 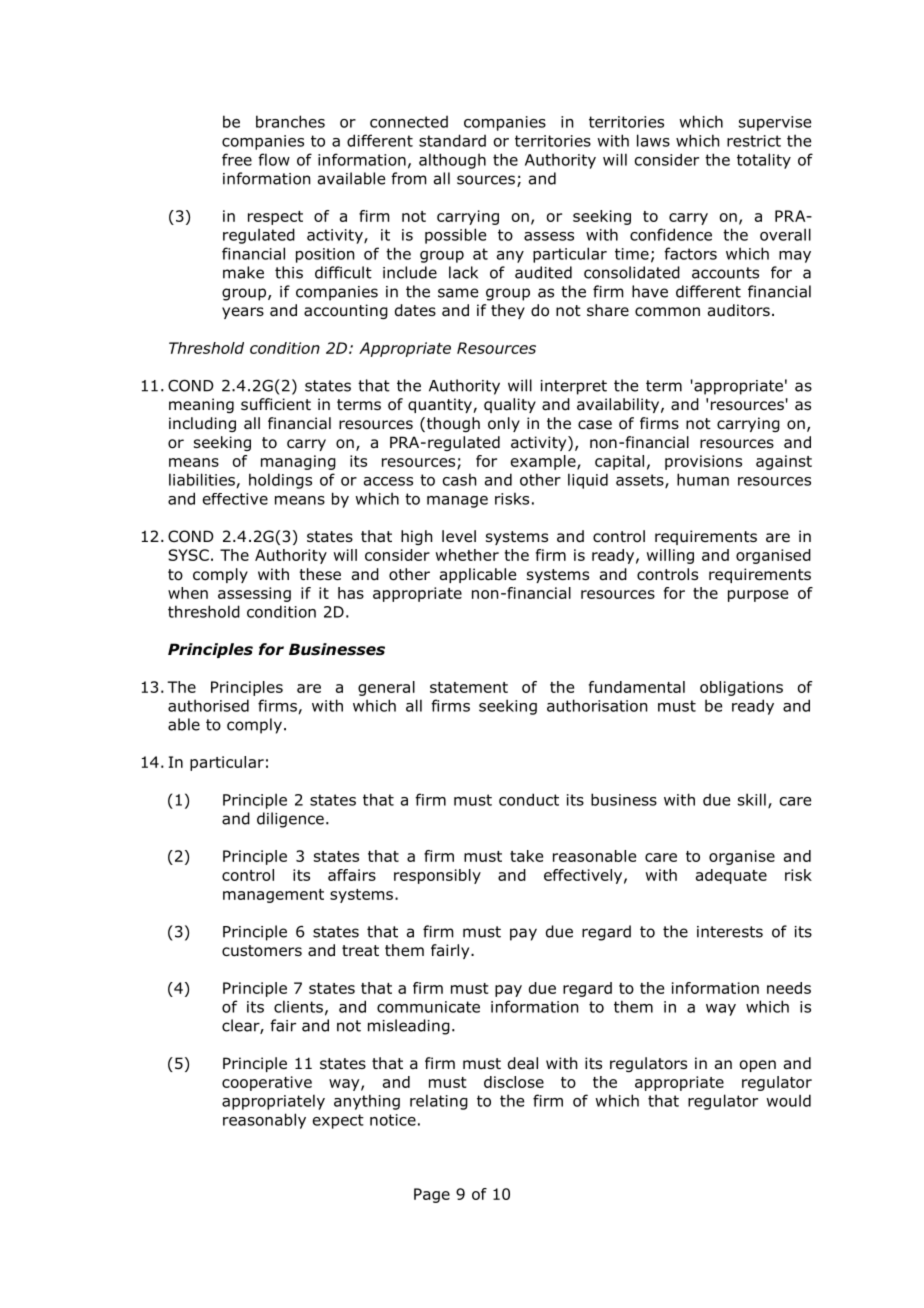 What do you see at coordinates (264, 1121) in the image?
I see `reasonably` at bounding box center [264, 1121].
